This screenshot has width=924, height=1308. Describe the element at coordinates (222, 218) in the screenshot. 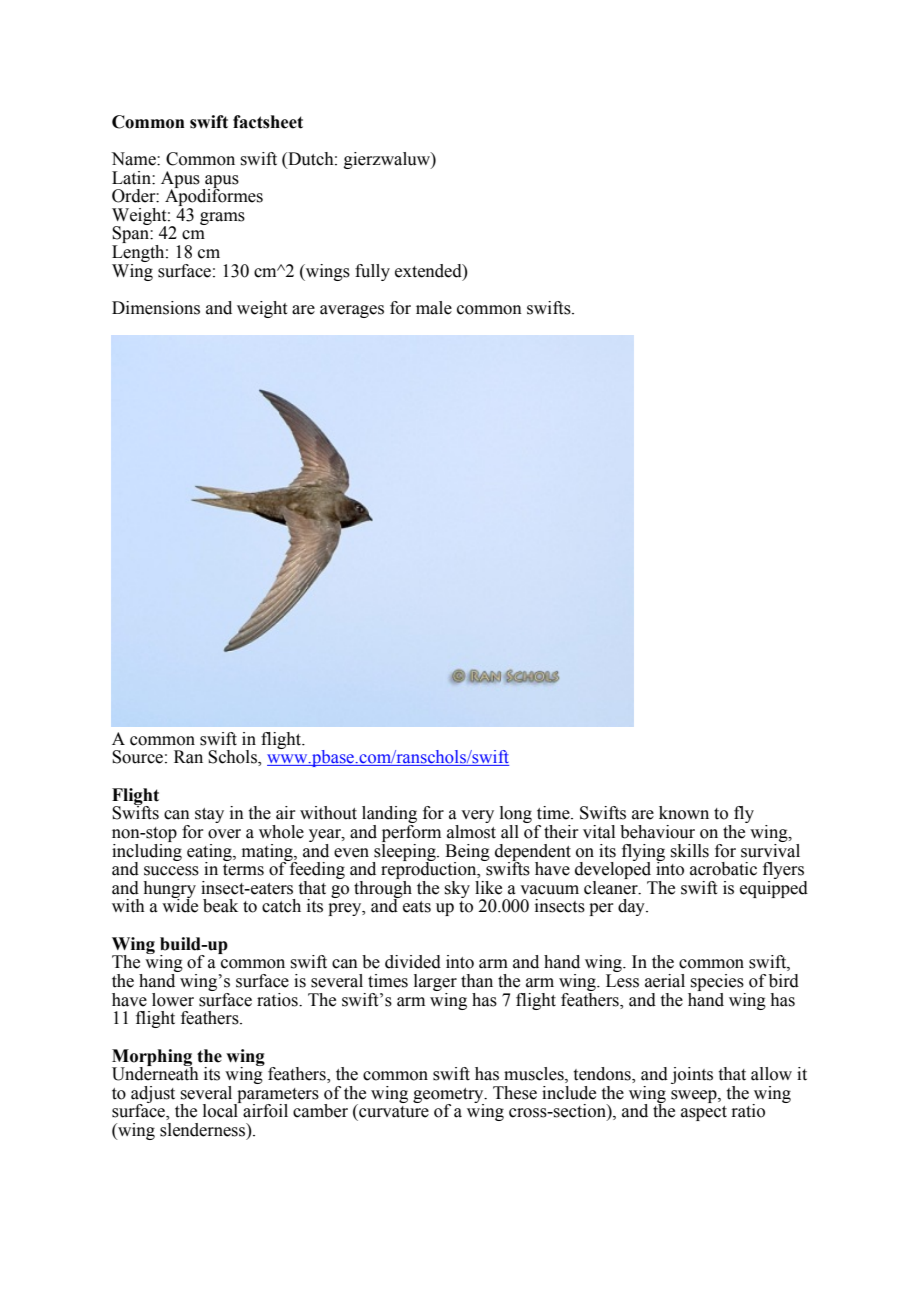

I see `grams` at that location.
